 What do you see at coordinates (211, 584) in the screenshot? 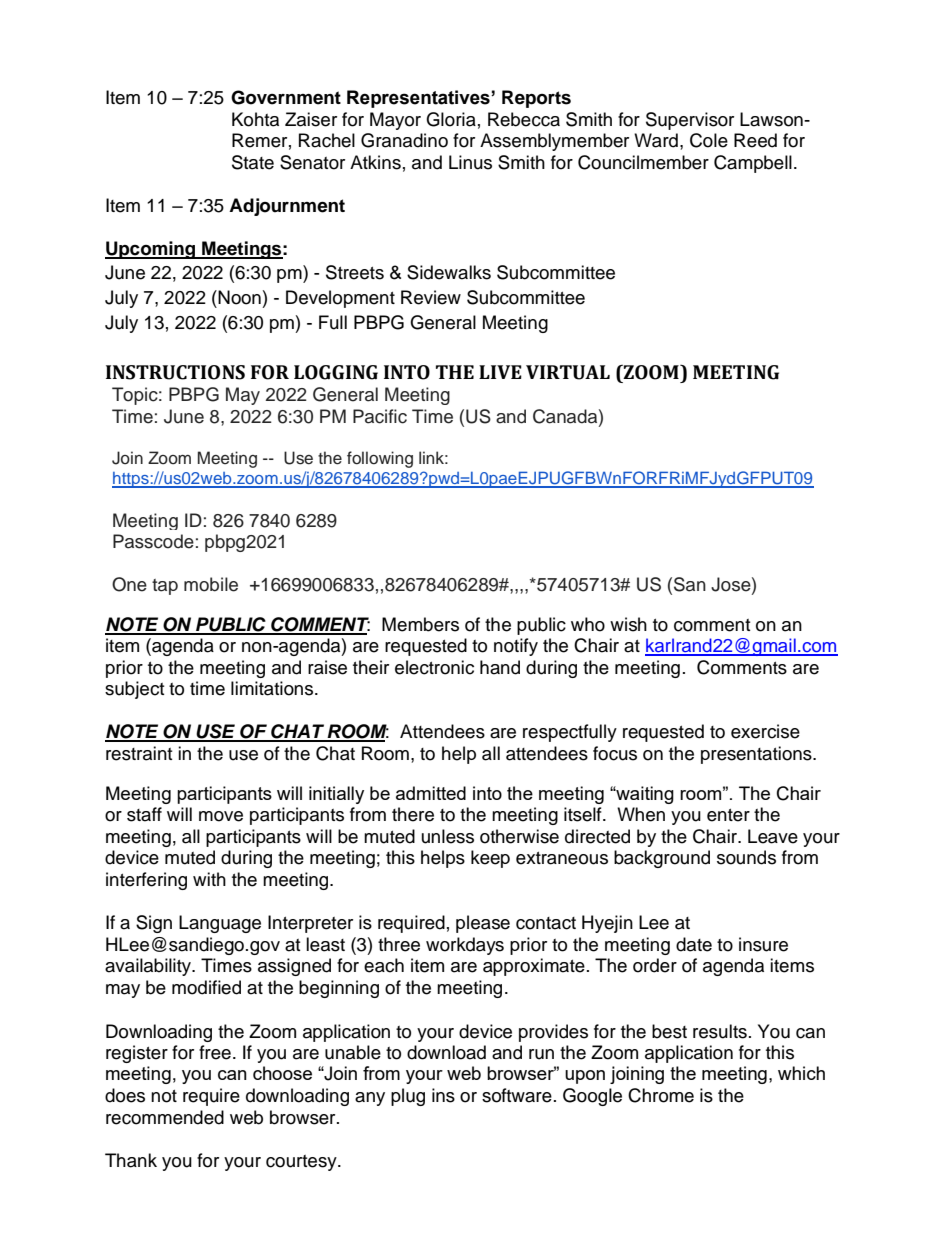
I see `mobile` at bounding box center [211, 584].
